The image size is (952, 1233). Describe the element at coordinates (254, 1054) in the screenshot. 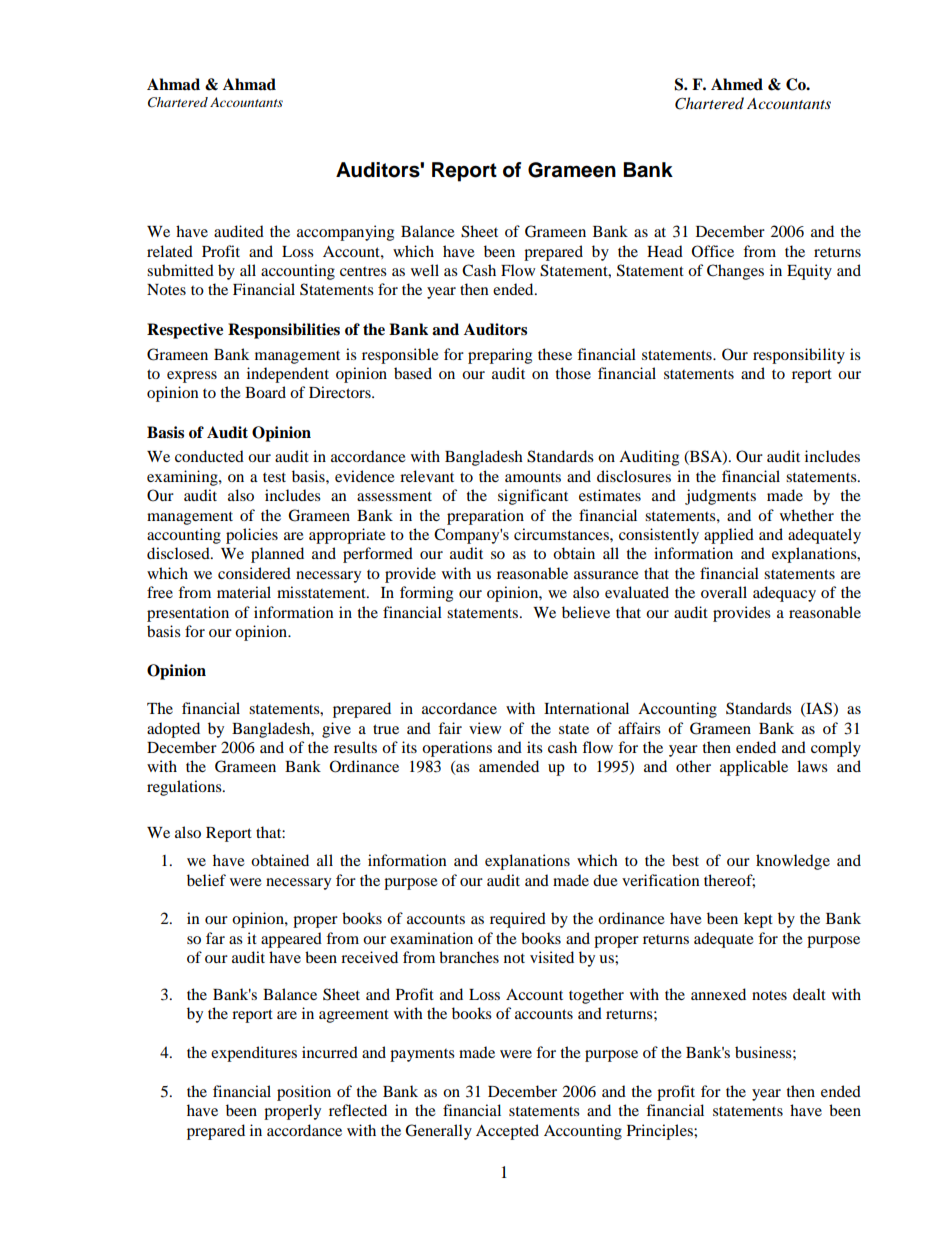

I see `expenditures` at that location.
